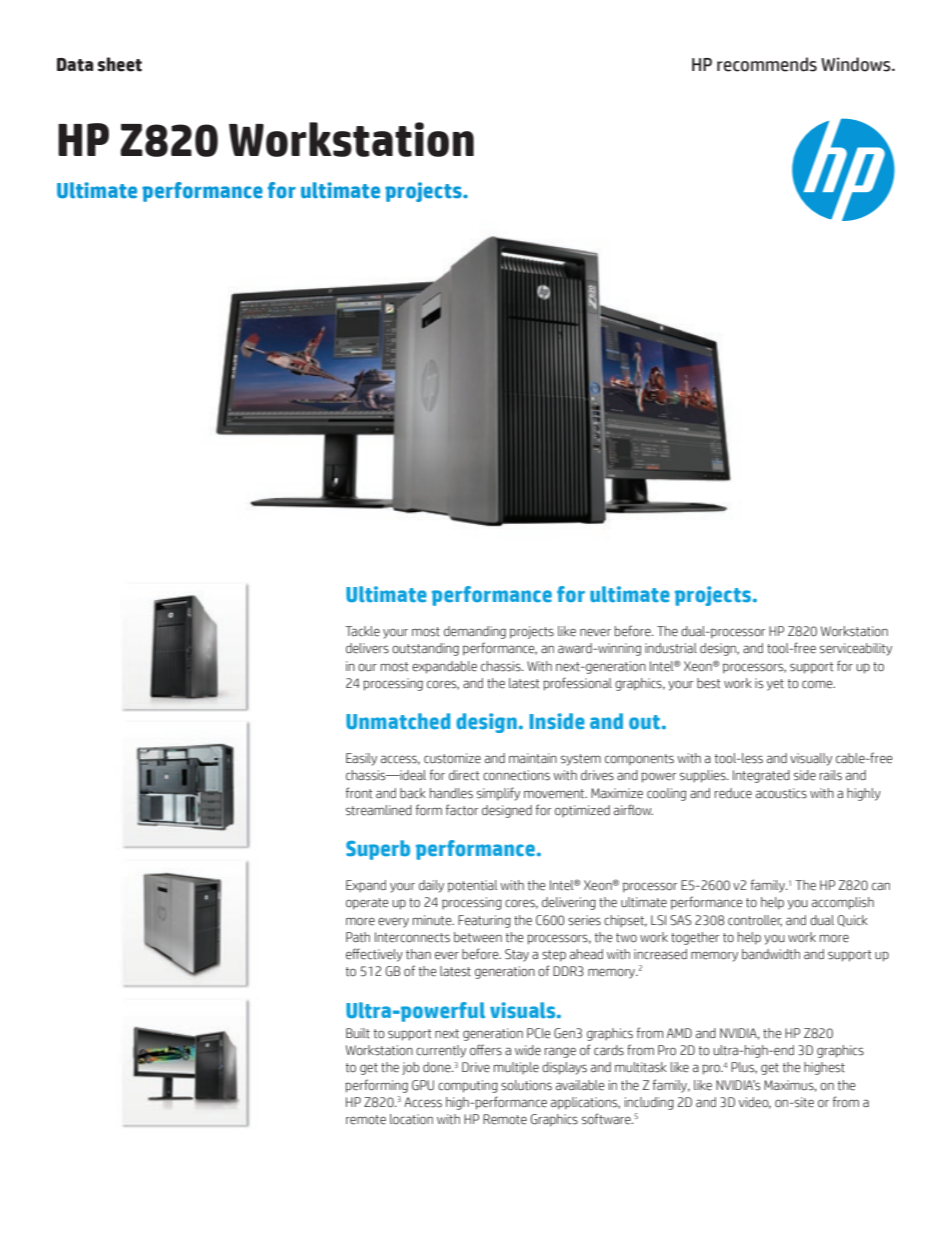  What do you see at coordinates (857, 64) in the screenshot?
I see `Windows` at bounding box center [857, 64].
